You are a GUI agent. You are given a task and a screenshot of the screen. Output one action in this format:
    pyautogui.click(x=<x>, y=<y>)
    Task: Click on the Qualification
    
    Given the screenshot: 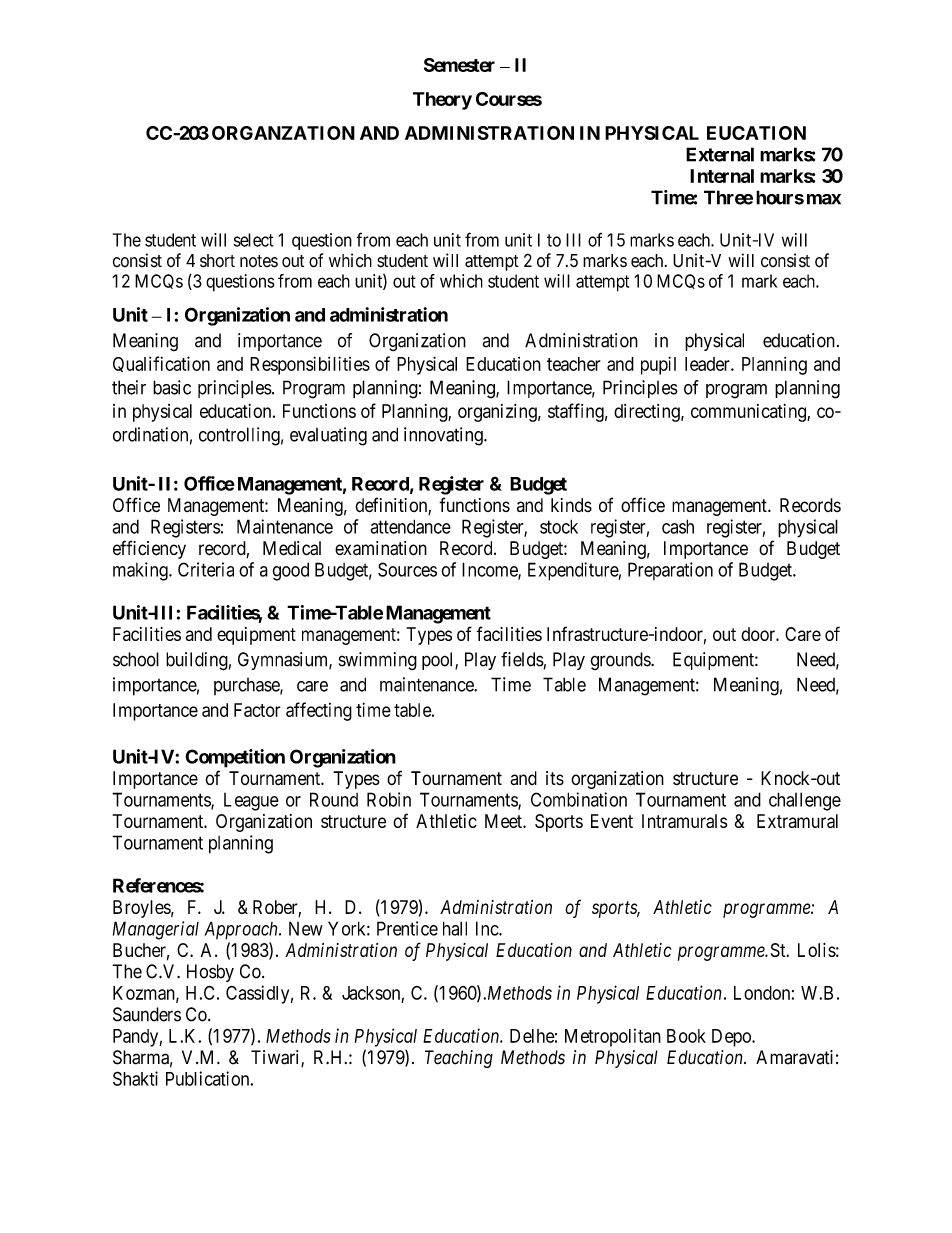 What is the action you would take?
    pyautogui.click(x=161, y=364)
